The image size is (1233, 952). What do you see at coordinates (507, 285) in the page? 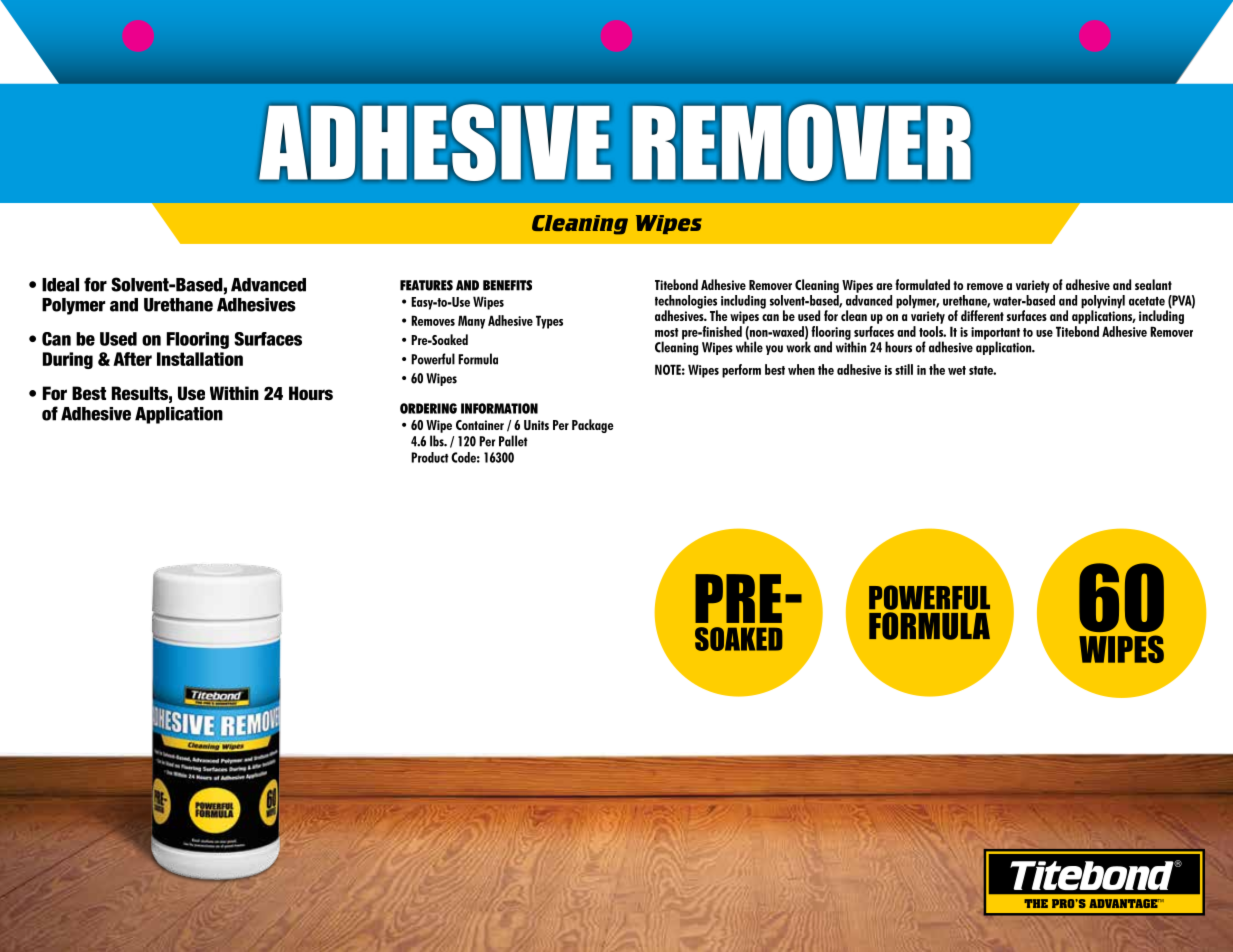
I see `BENEFITS` at bounding box center [507, 285].
